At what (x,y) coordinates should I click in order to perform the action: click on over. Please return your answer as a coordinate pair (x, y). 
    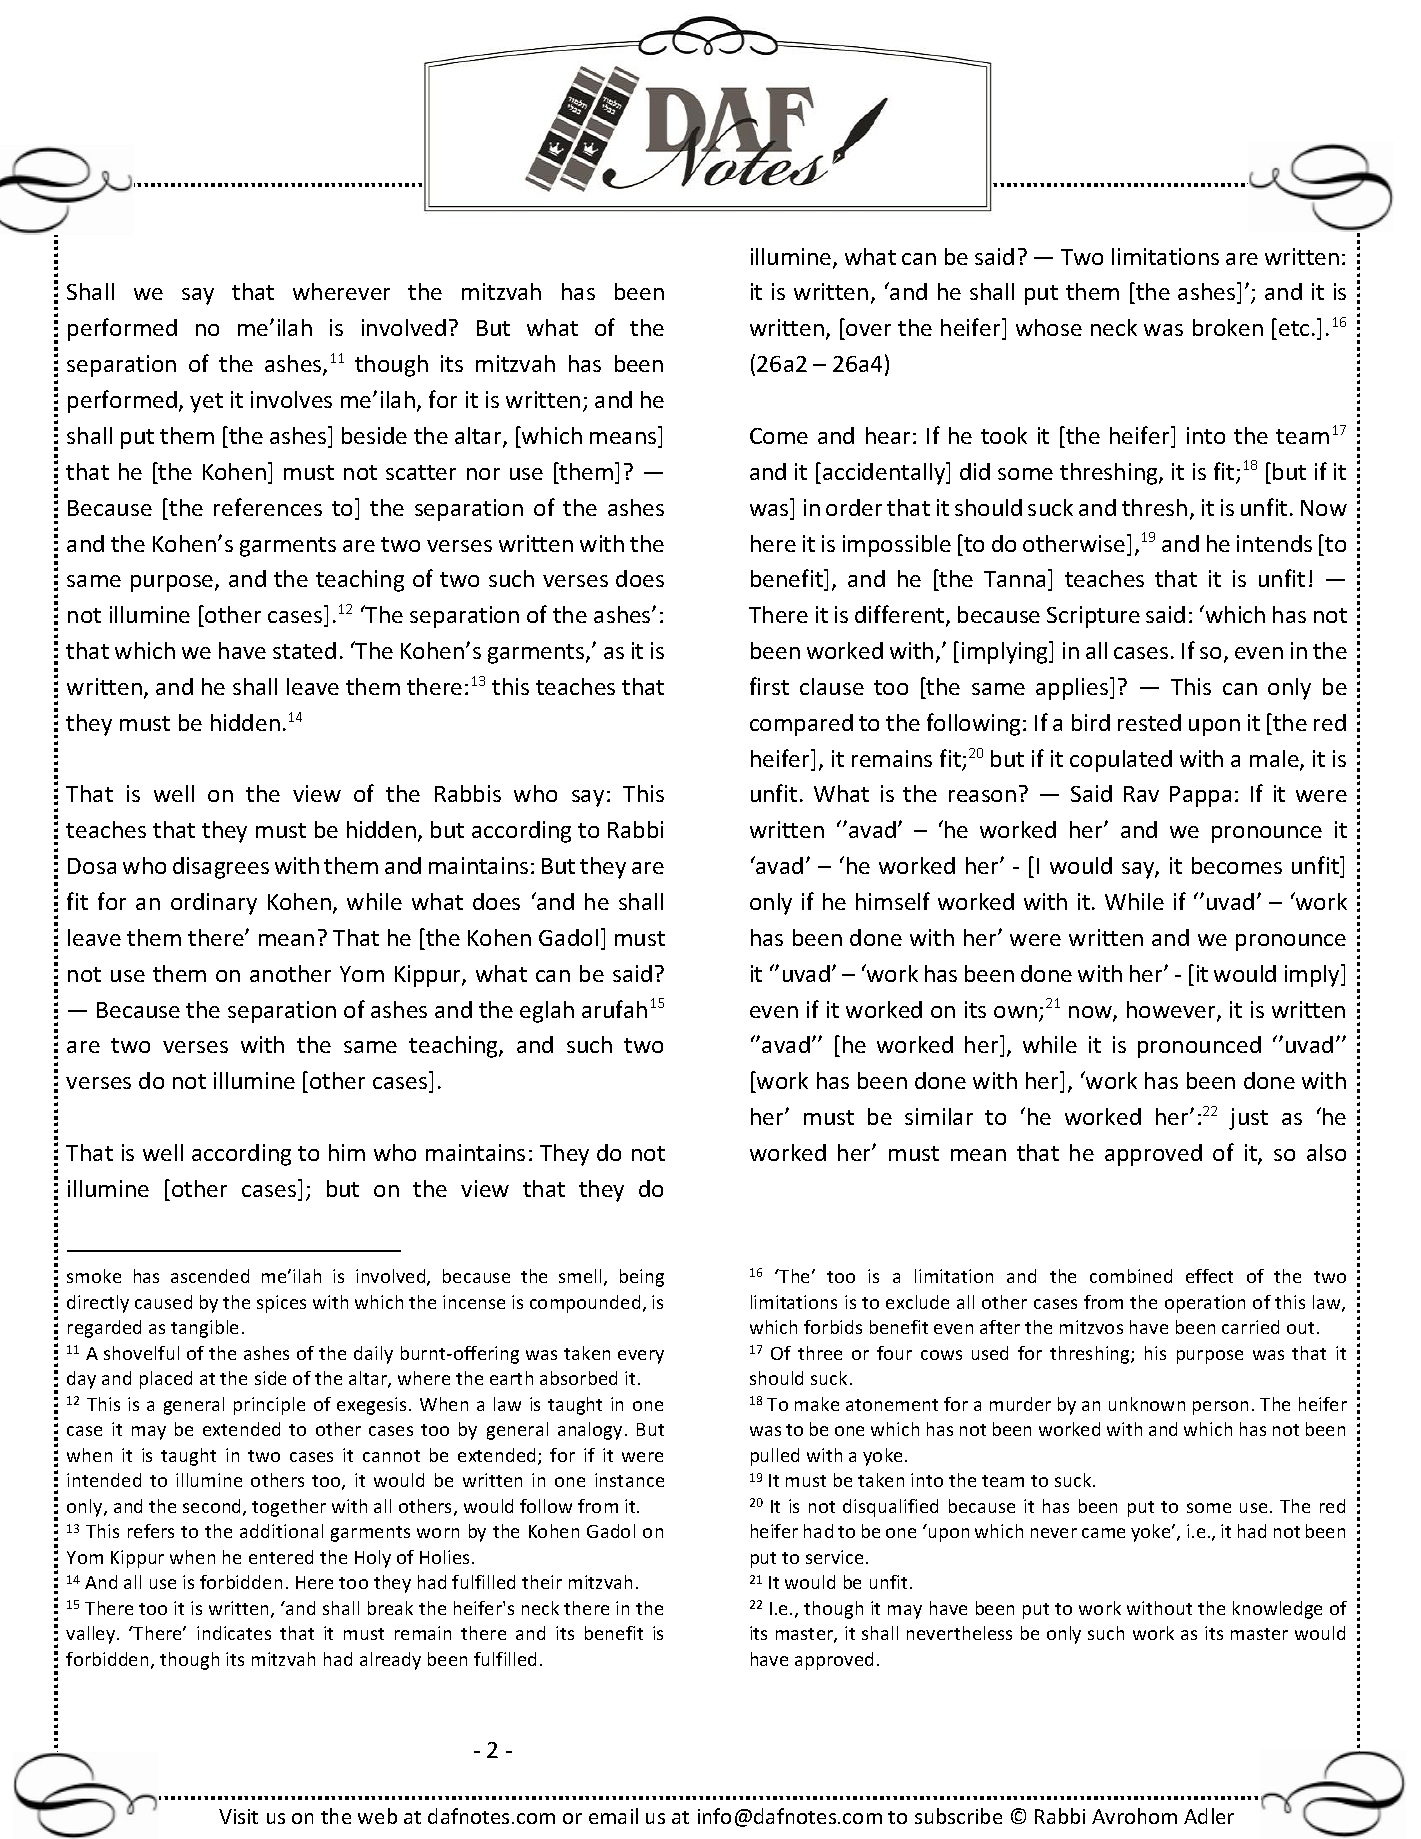
    Looking at the image, I should click on (867, 332).
